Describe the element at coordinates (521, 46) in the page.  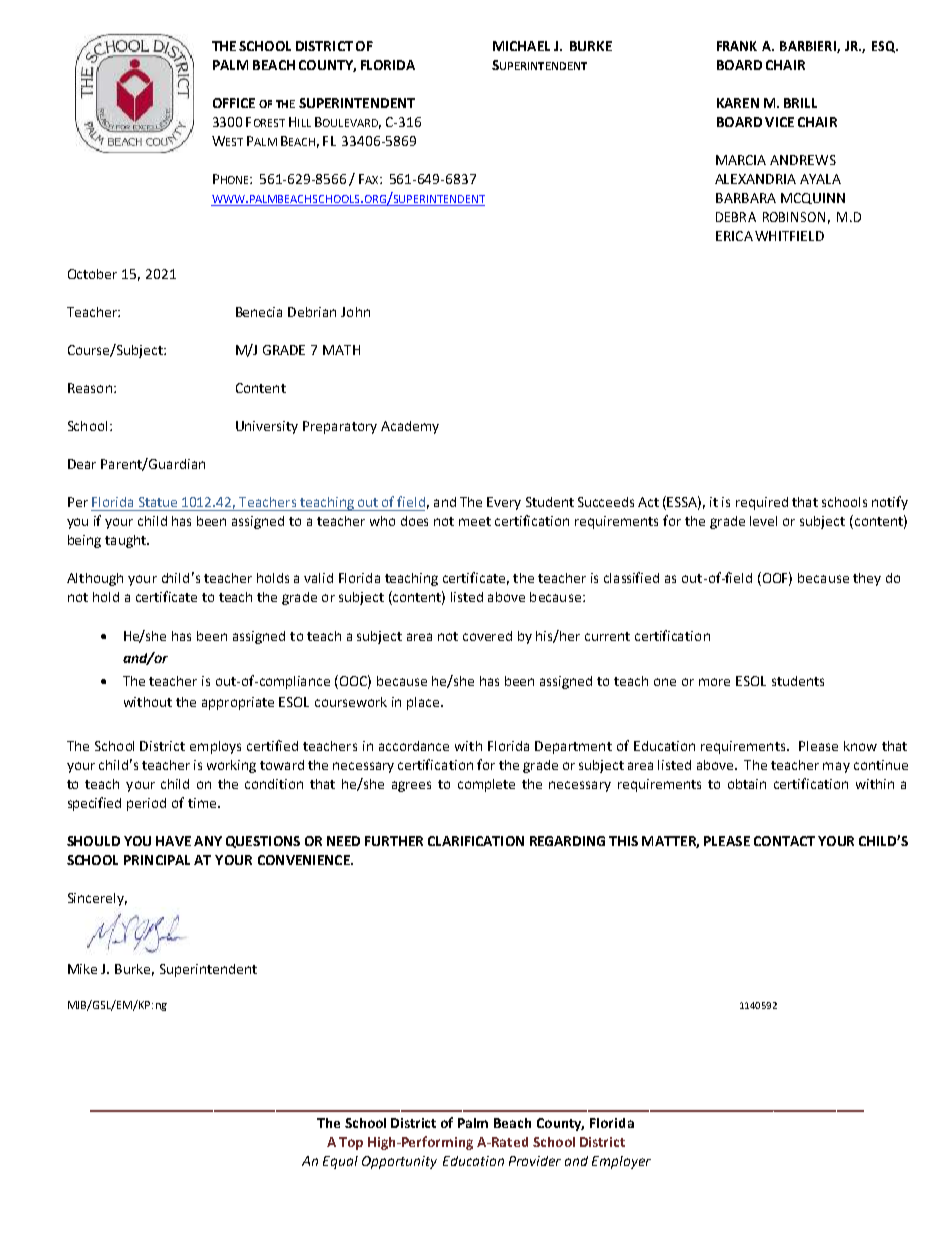
I see `MICHAEL` at that location.
